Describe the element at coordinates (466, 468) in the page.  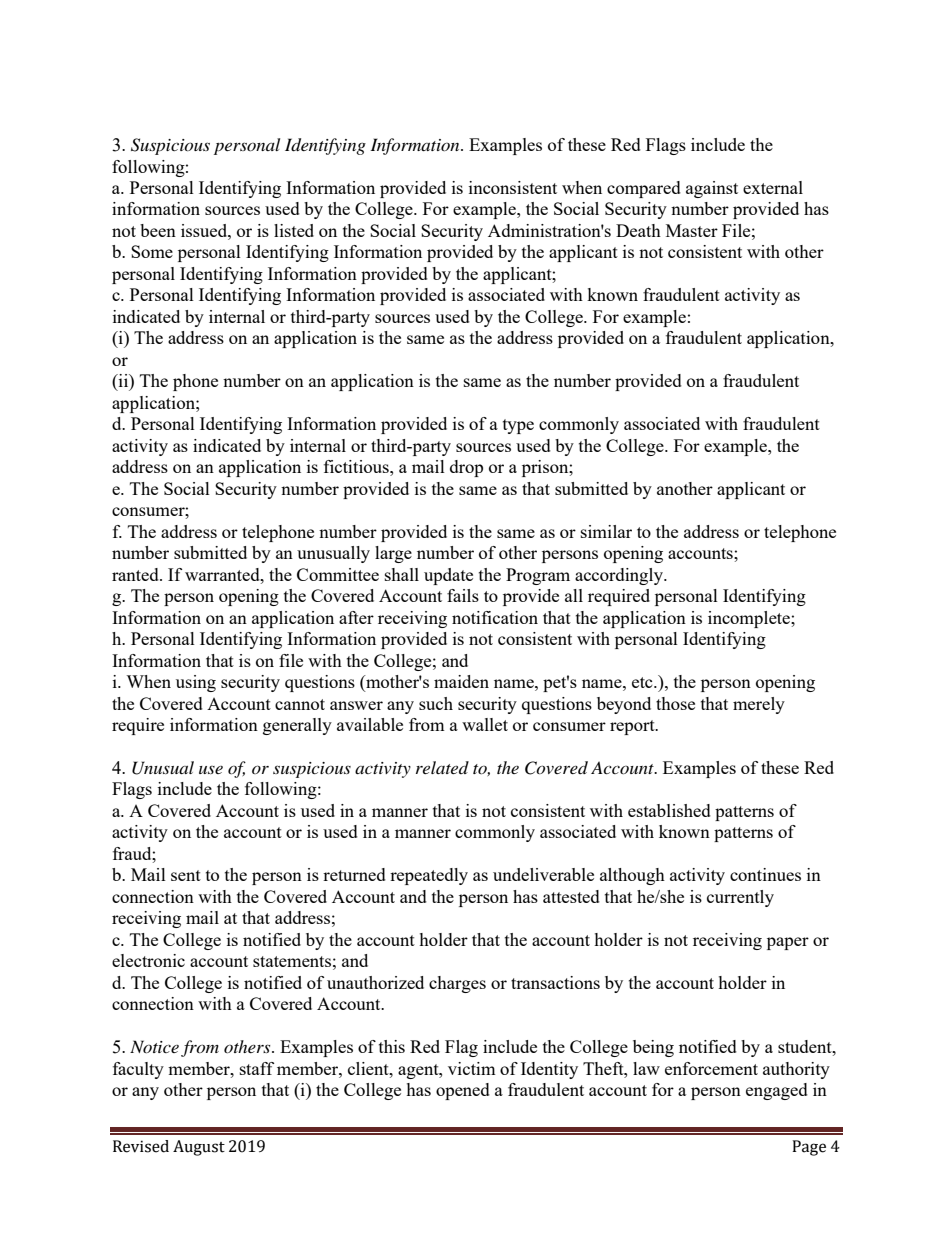
I see `drop` at that location.
